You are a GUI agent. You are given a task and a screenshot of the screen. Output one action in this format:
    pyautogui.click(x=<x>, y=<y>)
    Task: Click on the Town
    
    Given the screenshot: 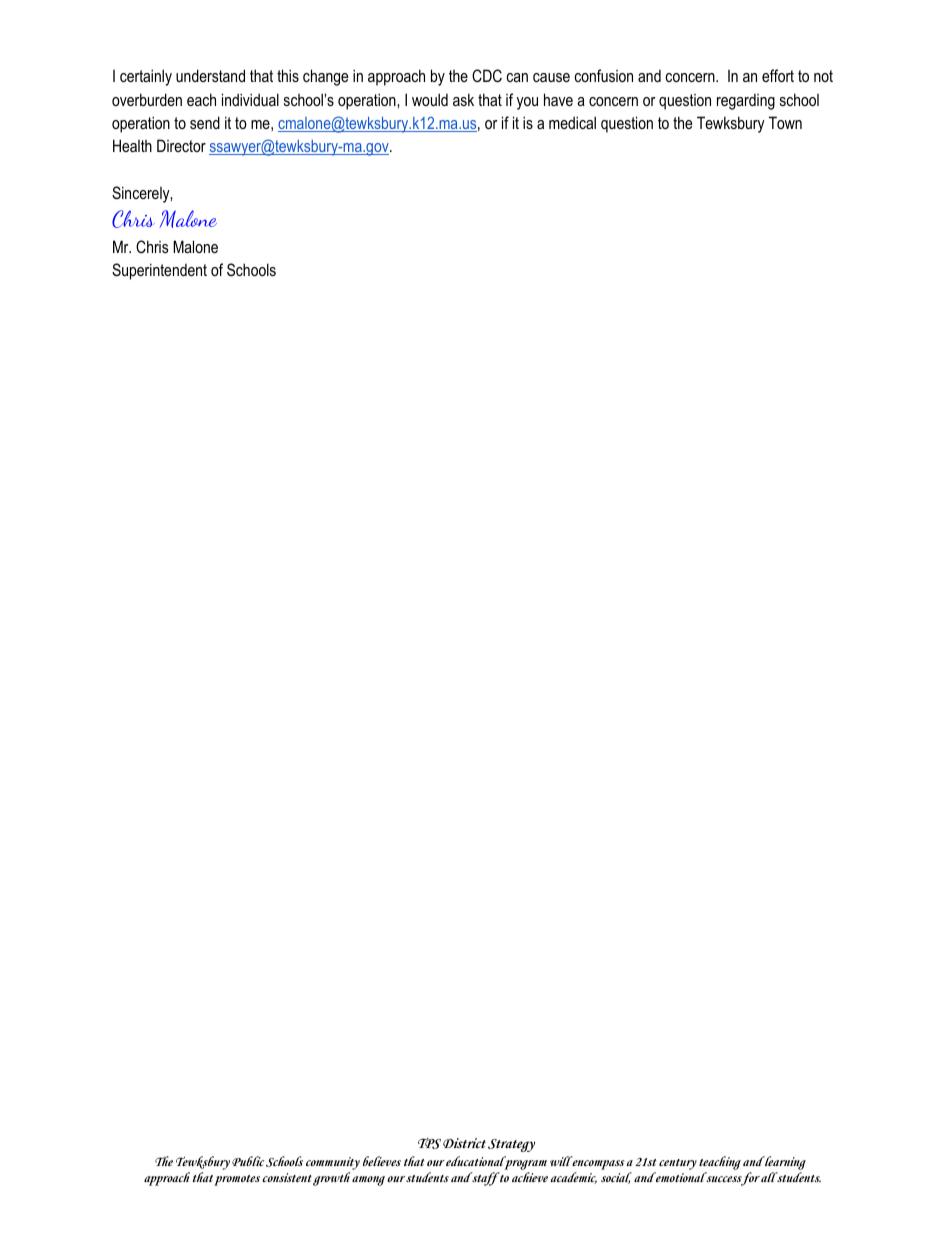 What is the action you would take?
    pyautogui.click(x=785, y=122)
